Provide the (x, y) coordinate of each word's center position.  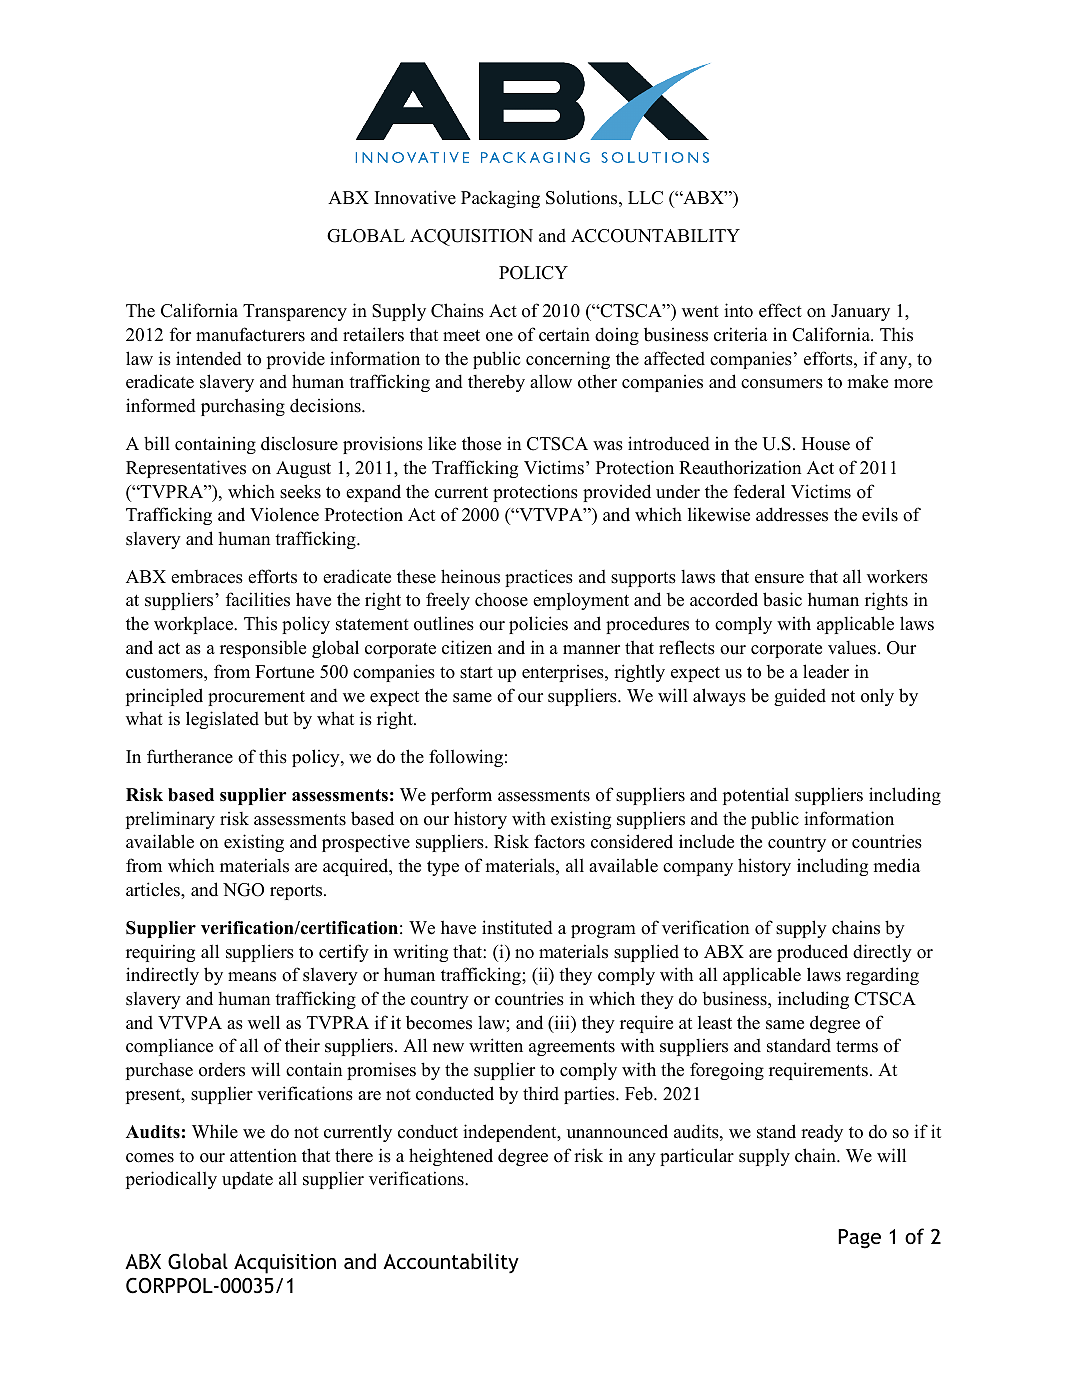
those (481, 443)
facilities (258, 599)
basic (782, 599)
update (247, 1180)
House (826, 444)
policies (538, 625)
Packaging (500, 199)
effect (780, 310)
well (264, 1022)
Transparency (295, 312)
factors (559, 841)
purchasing (243, 407)
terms (857, 1047)
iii (562, 1023)
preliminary (170, 820)
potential (756, 796)
